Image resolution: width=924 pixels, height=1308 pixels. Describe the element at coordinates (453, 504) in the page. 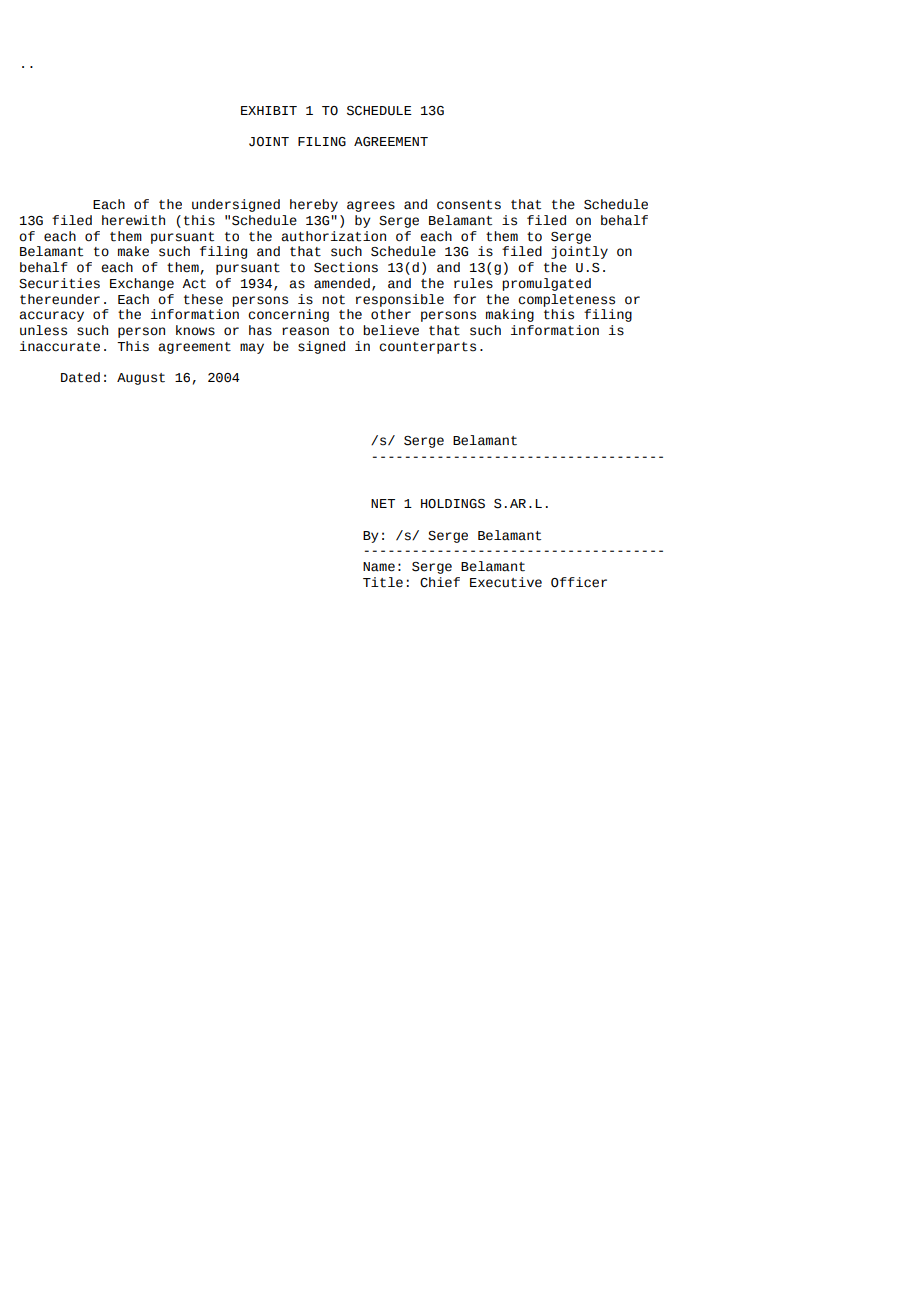

I see `HOLDINGS` at that location.
